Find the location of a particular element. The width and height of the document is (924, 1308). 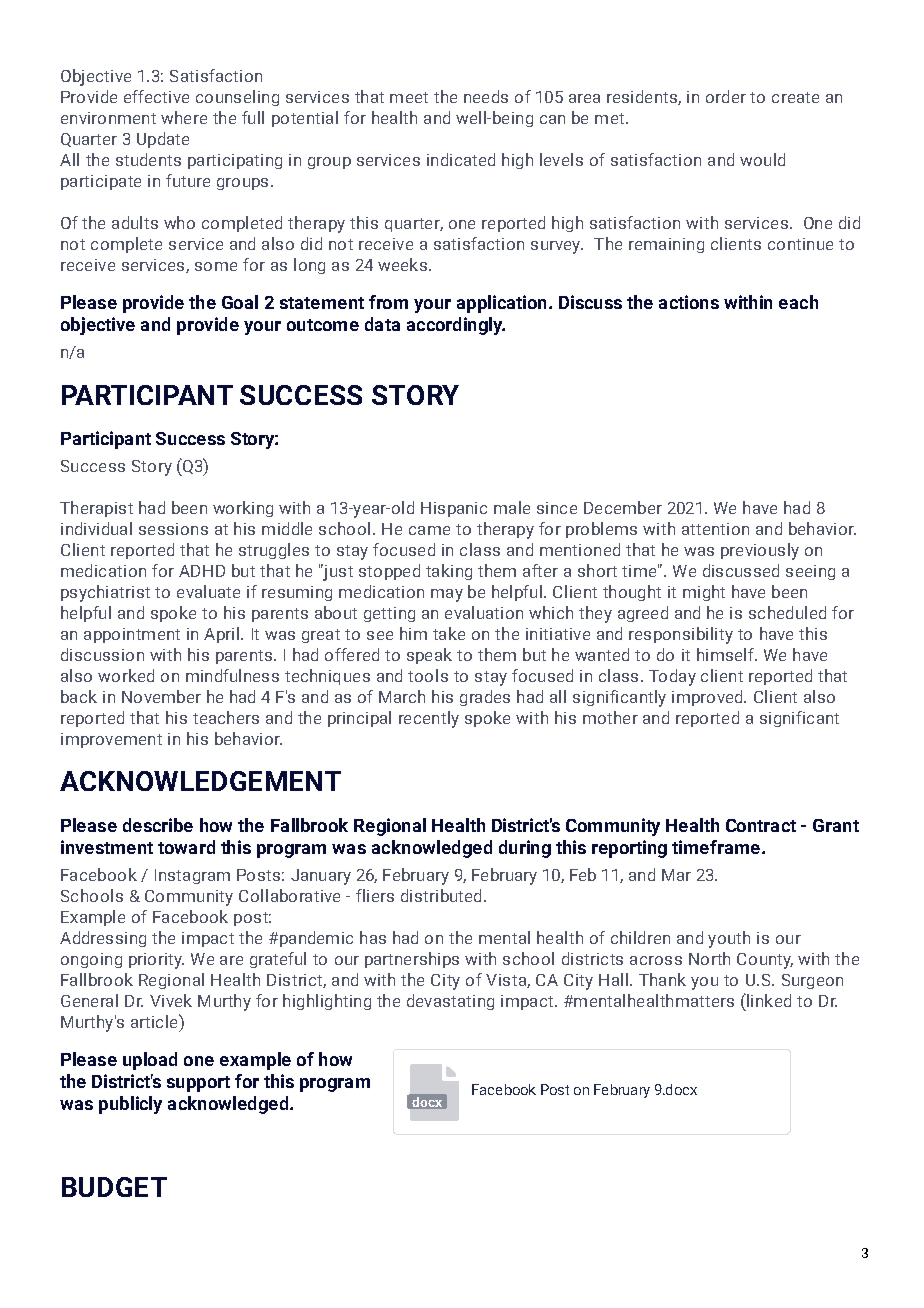

accordingly is located at coordinates (456, 326).
